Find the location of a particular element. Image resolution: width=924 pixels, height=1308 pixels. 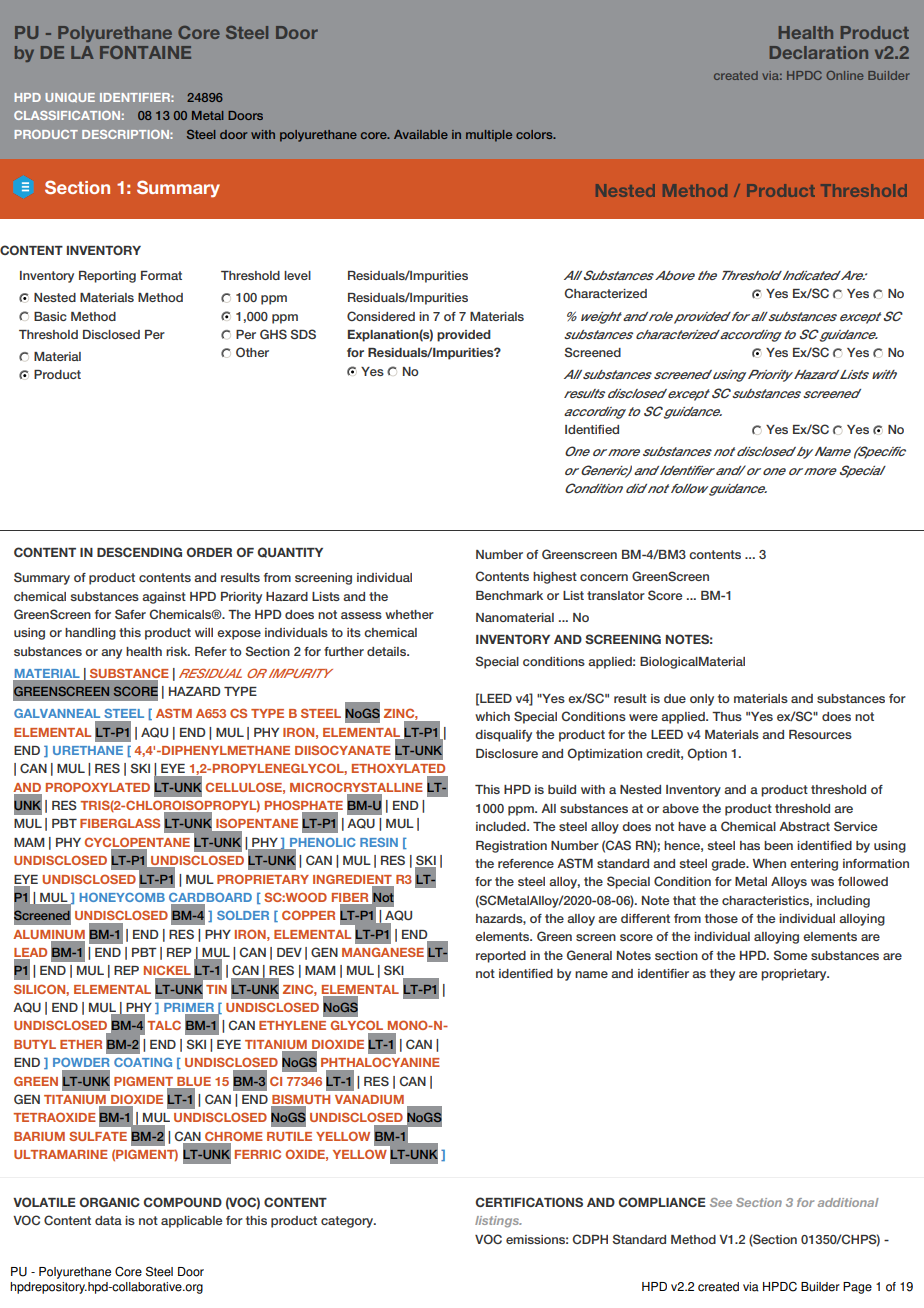

Available is located at coordinates (421, 134).
